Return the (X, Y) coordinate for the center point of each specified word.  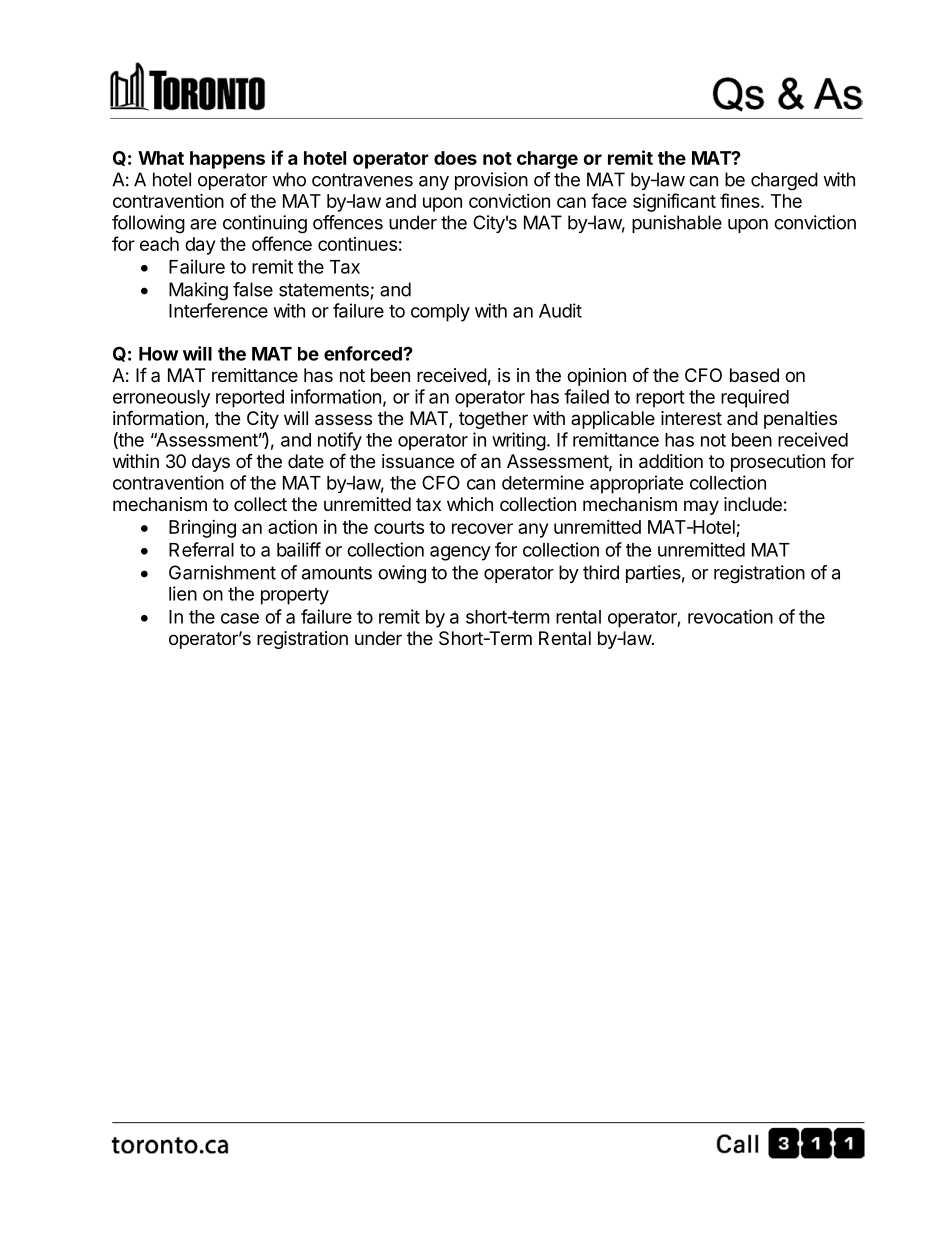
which (470, 504)
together (493, 420)
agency (460, 553)
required (755, 398)
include (753, 504)
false (253, 289)
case (240, 618)
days (211, 463)
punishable (677, 224)
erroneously (161, 399)
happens (227, 160)
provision (491, 181)
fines (741, 200)
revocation (730, 616)
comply (440, 313)
